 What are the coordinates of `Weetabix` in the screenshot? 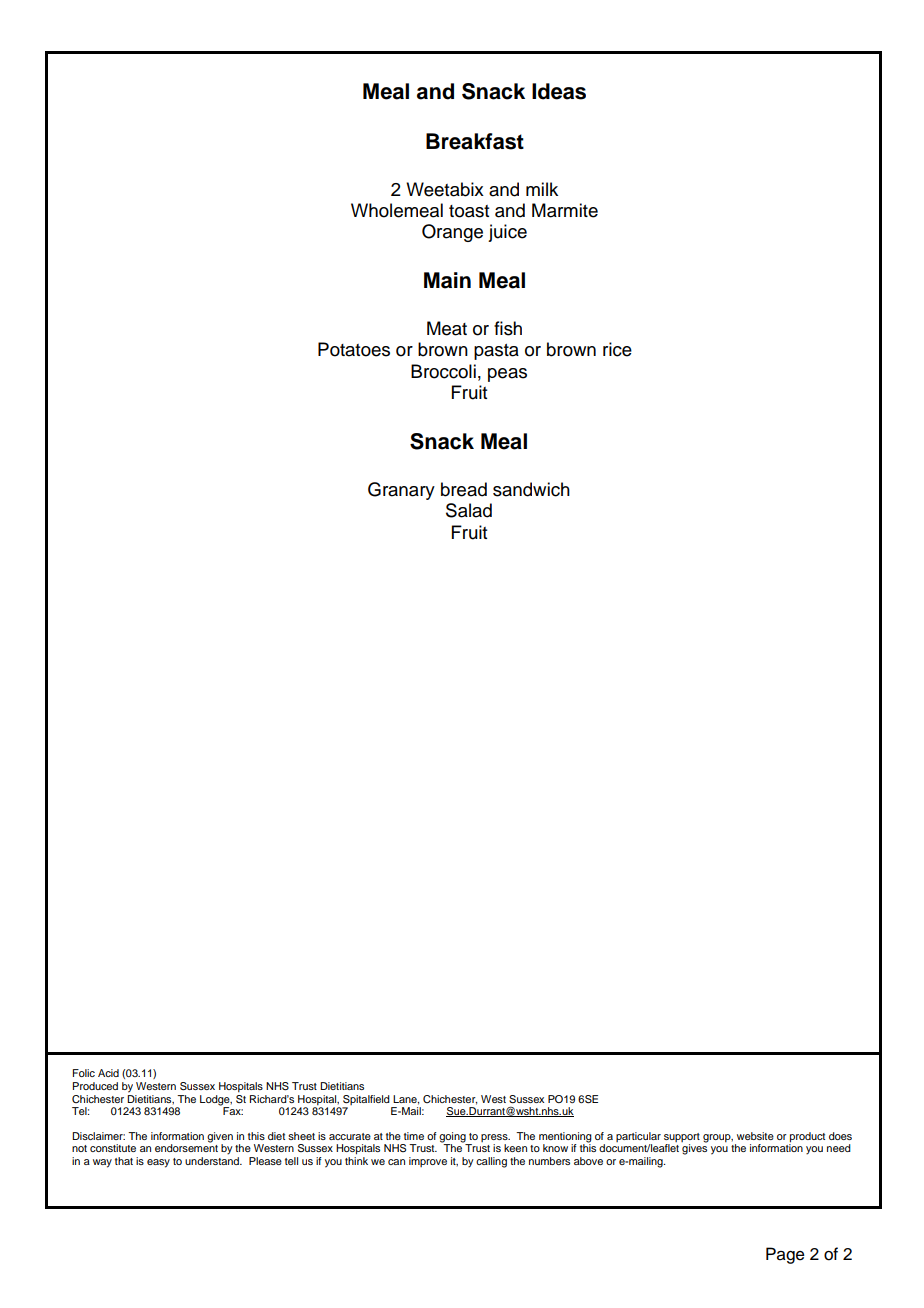 It's located at (445, 189).
